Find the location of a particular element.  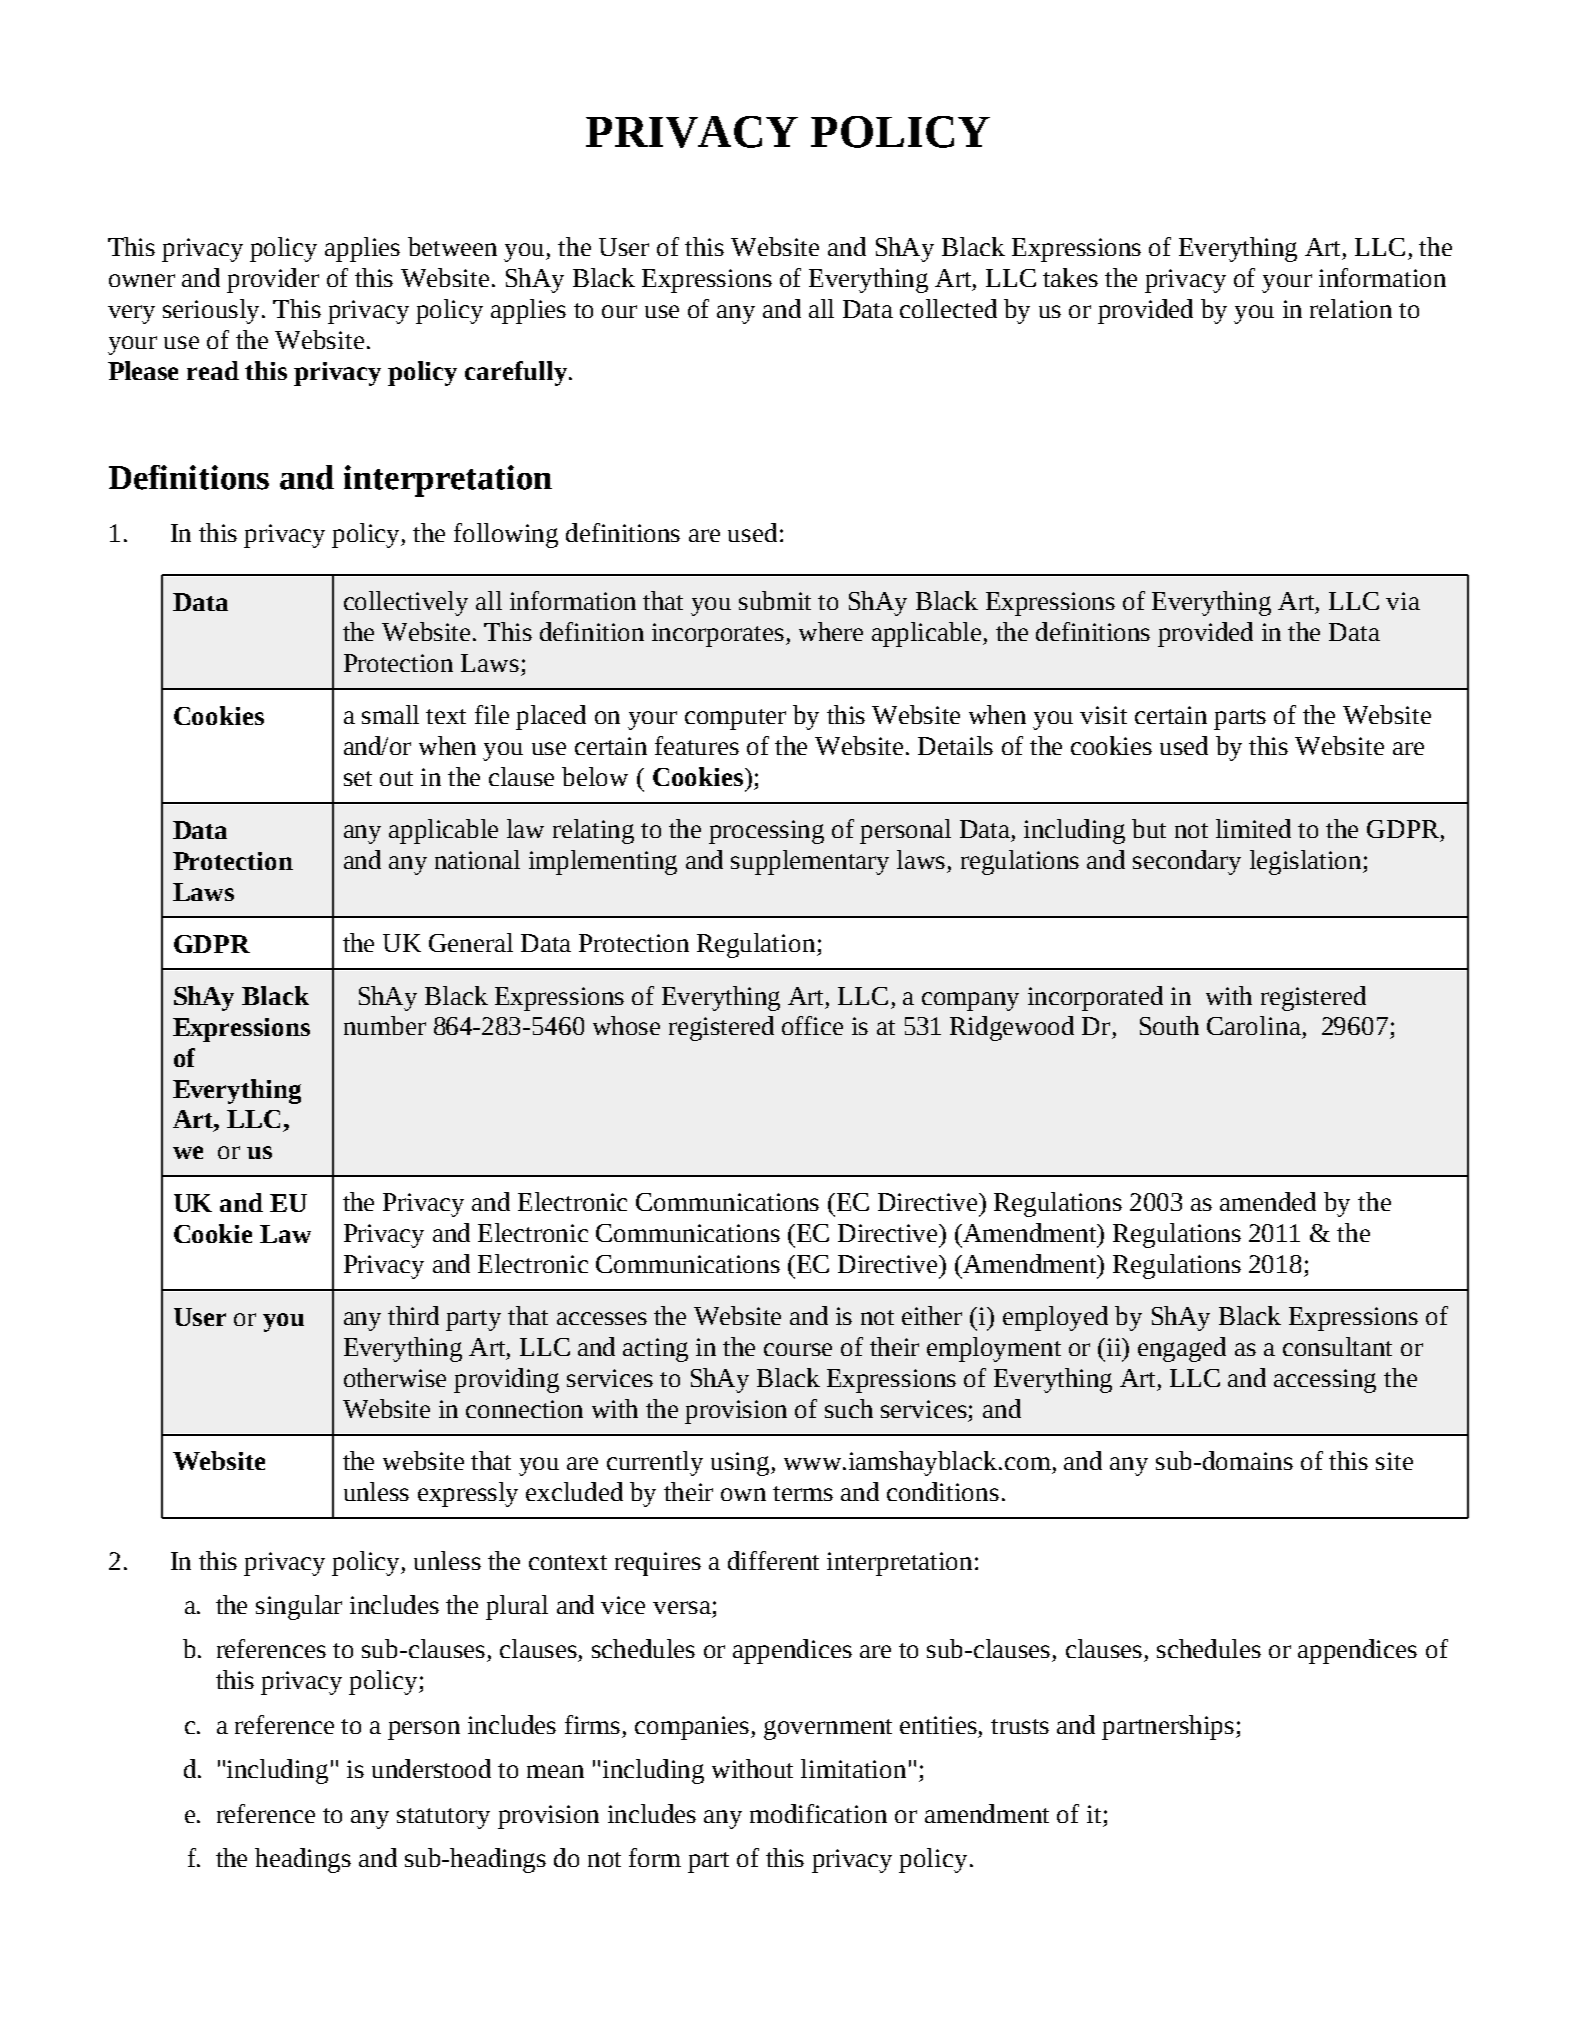

understood is located at coordinates (431, 1768).
